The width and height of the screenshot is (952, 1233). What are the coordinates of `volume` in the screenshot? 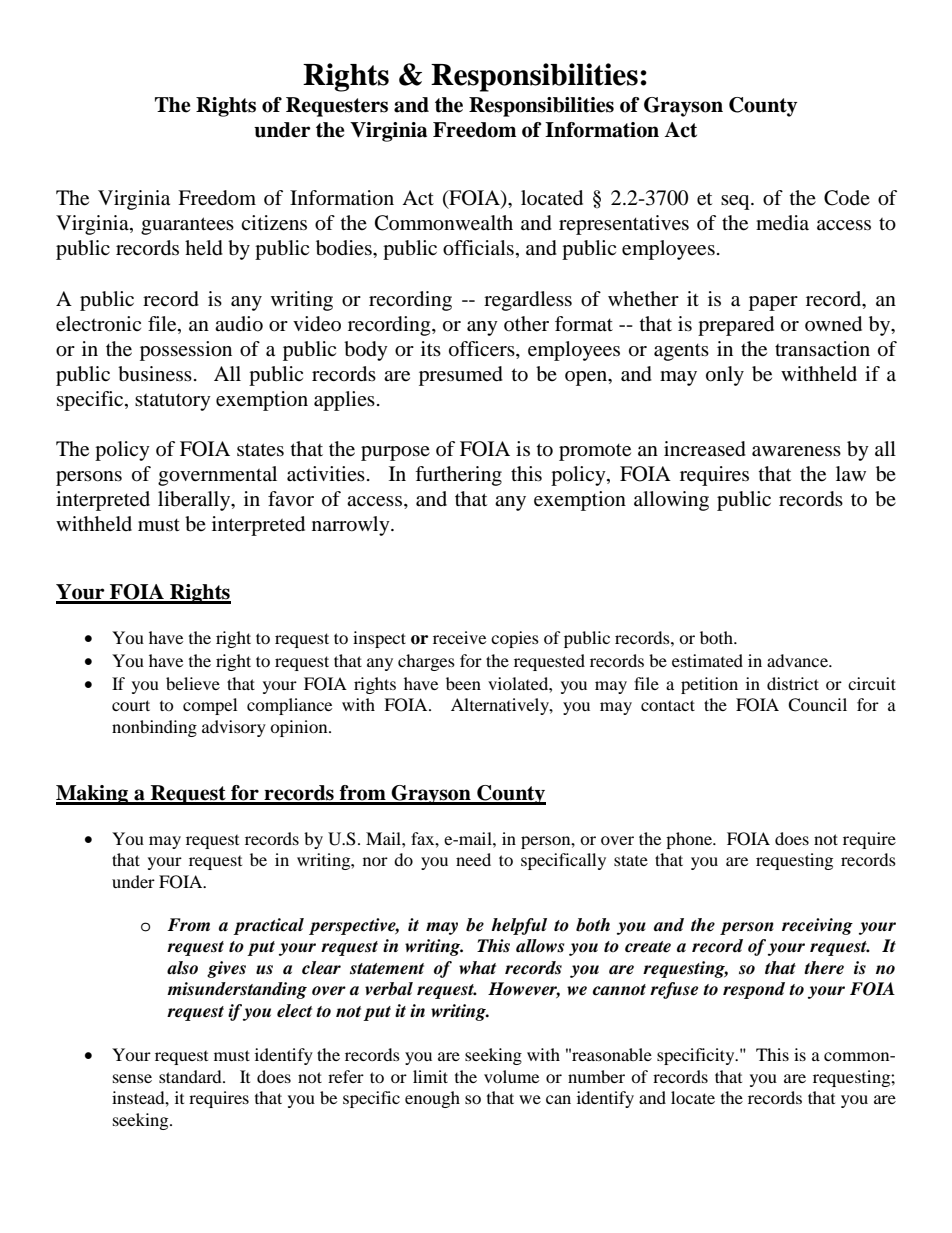 It's located at (511, 1076).
